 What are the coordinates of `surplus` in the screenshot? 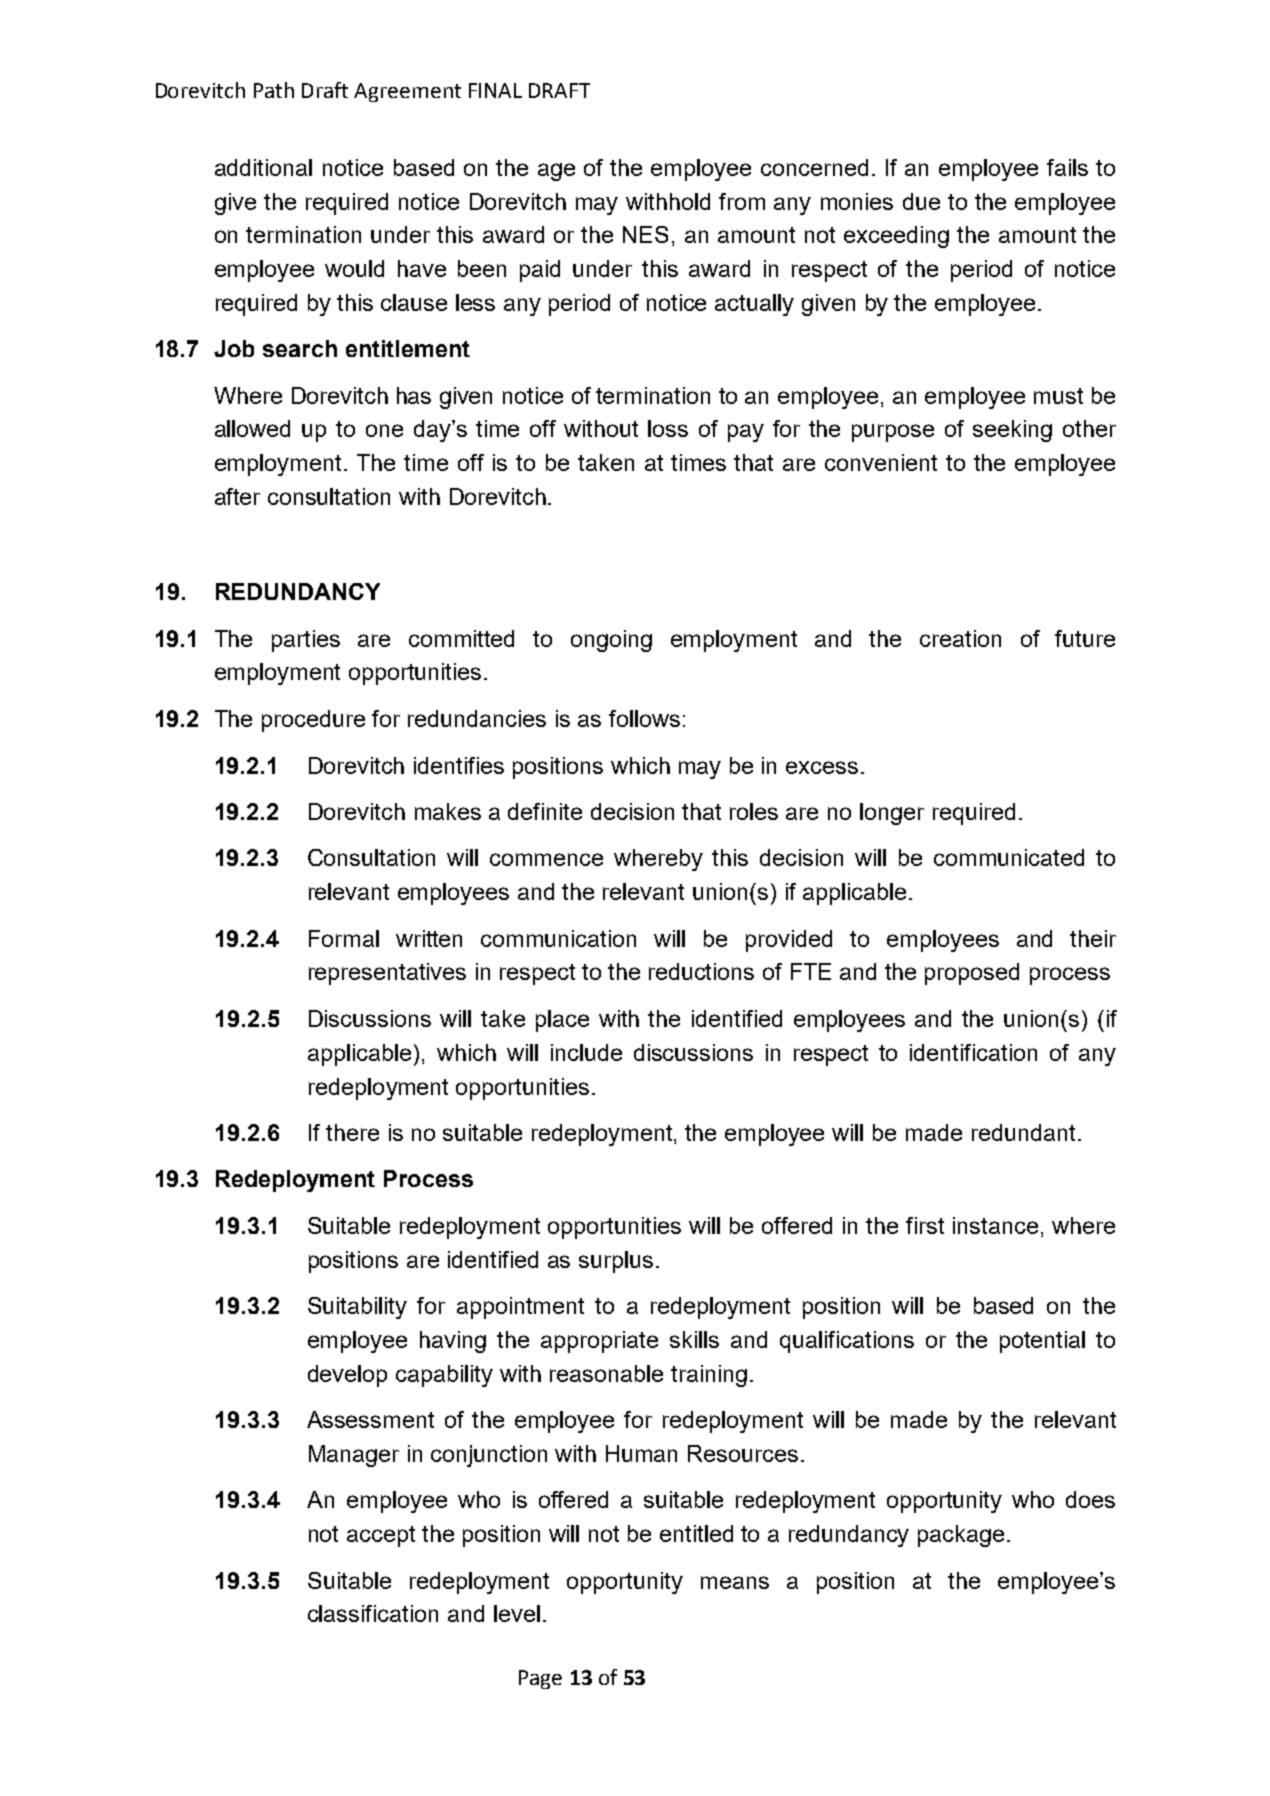 It's located at (616, 1262).
